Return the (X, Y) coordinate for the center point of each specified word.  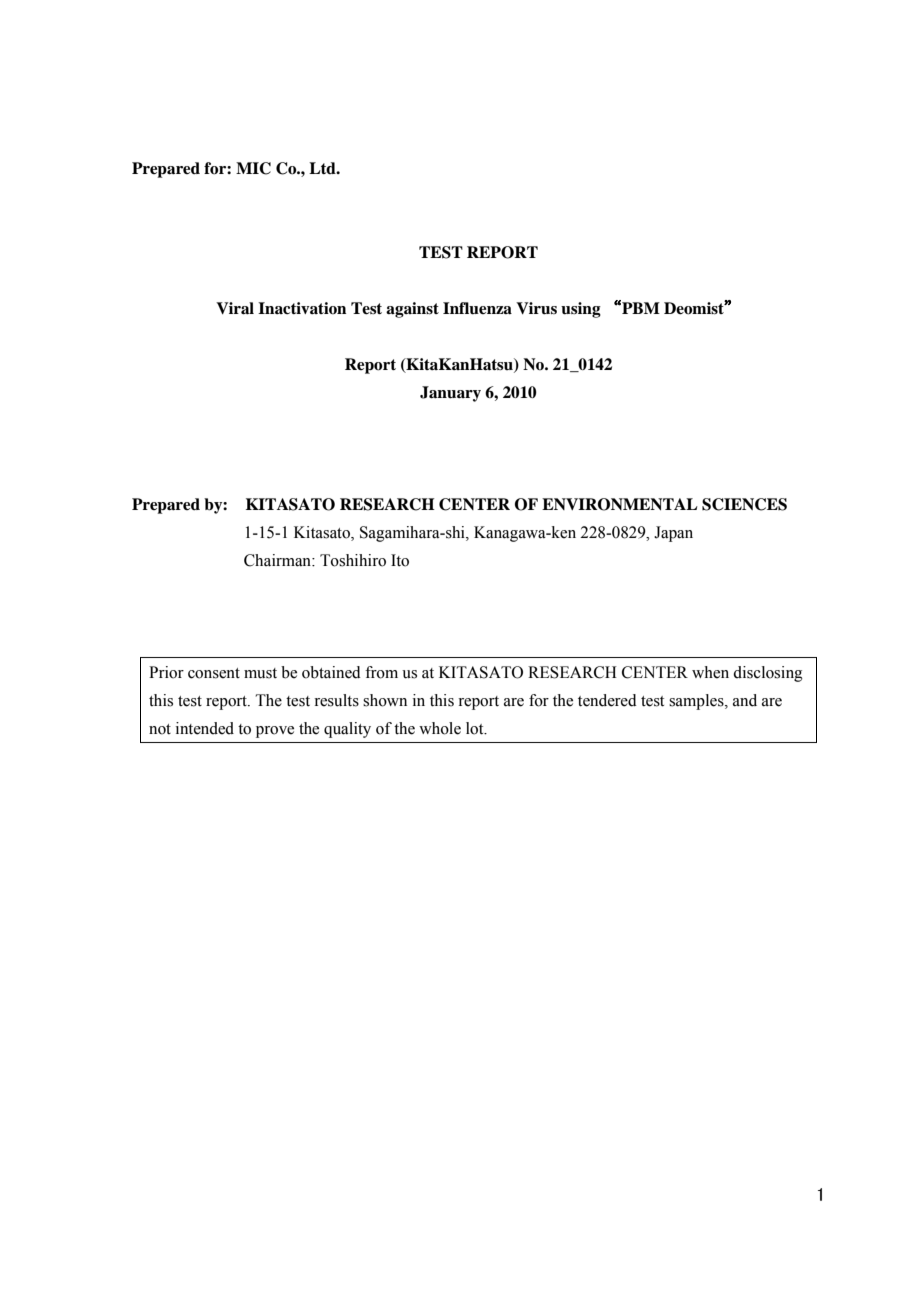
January (450, 394)
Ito (400, 560)
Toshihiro (353, 560)
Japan (673, 534)
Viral (235, 308)
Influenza (477, 308)
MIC (253, 168)
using (581, 310)
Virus (536, 308)
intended (205, 728)
